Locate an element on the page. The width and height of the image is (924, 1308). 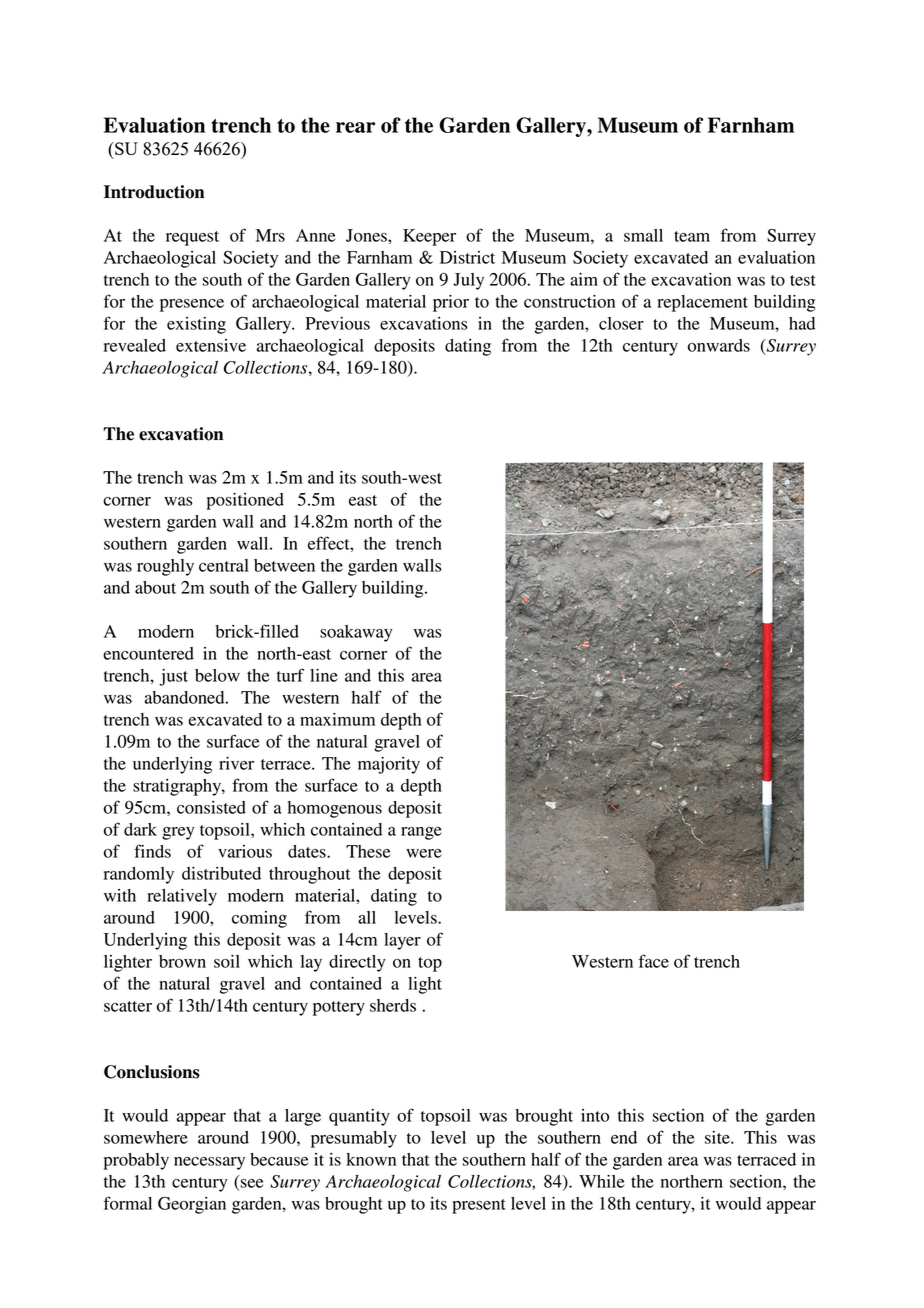
team is located at coordinates (692, 236).
